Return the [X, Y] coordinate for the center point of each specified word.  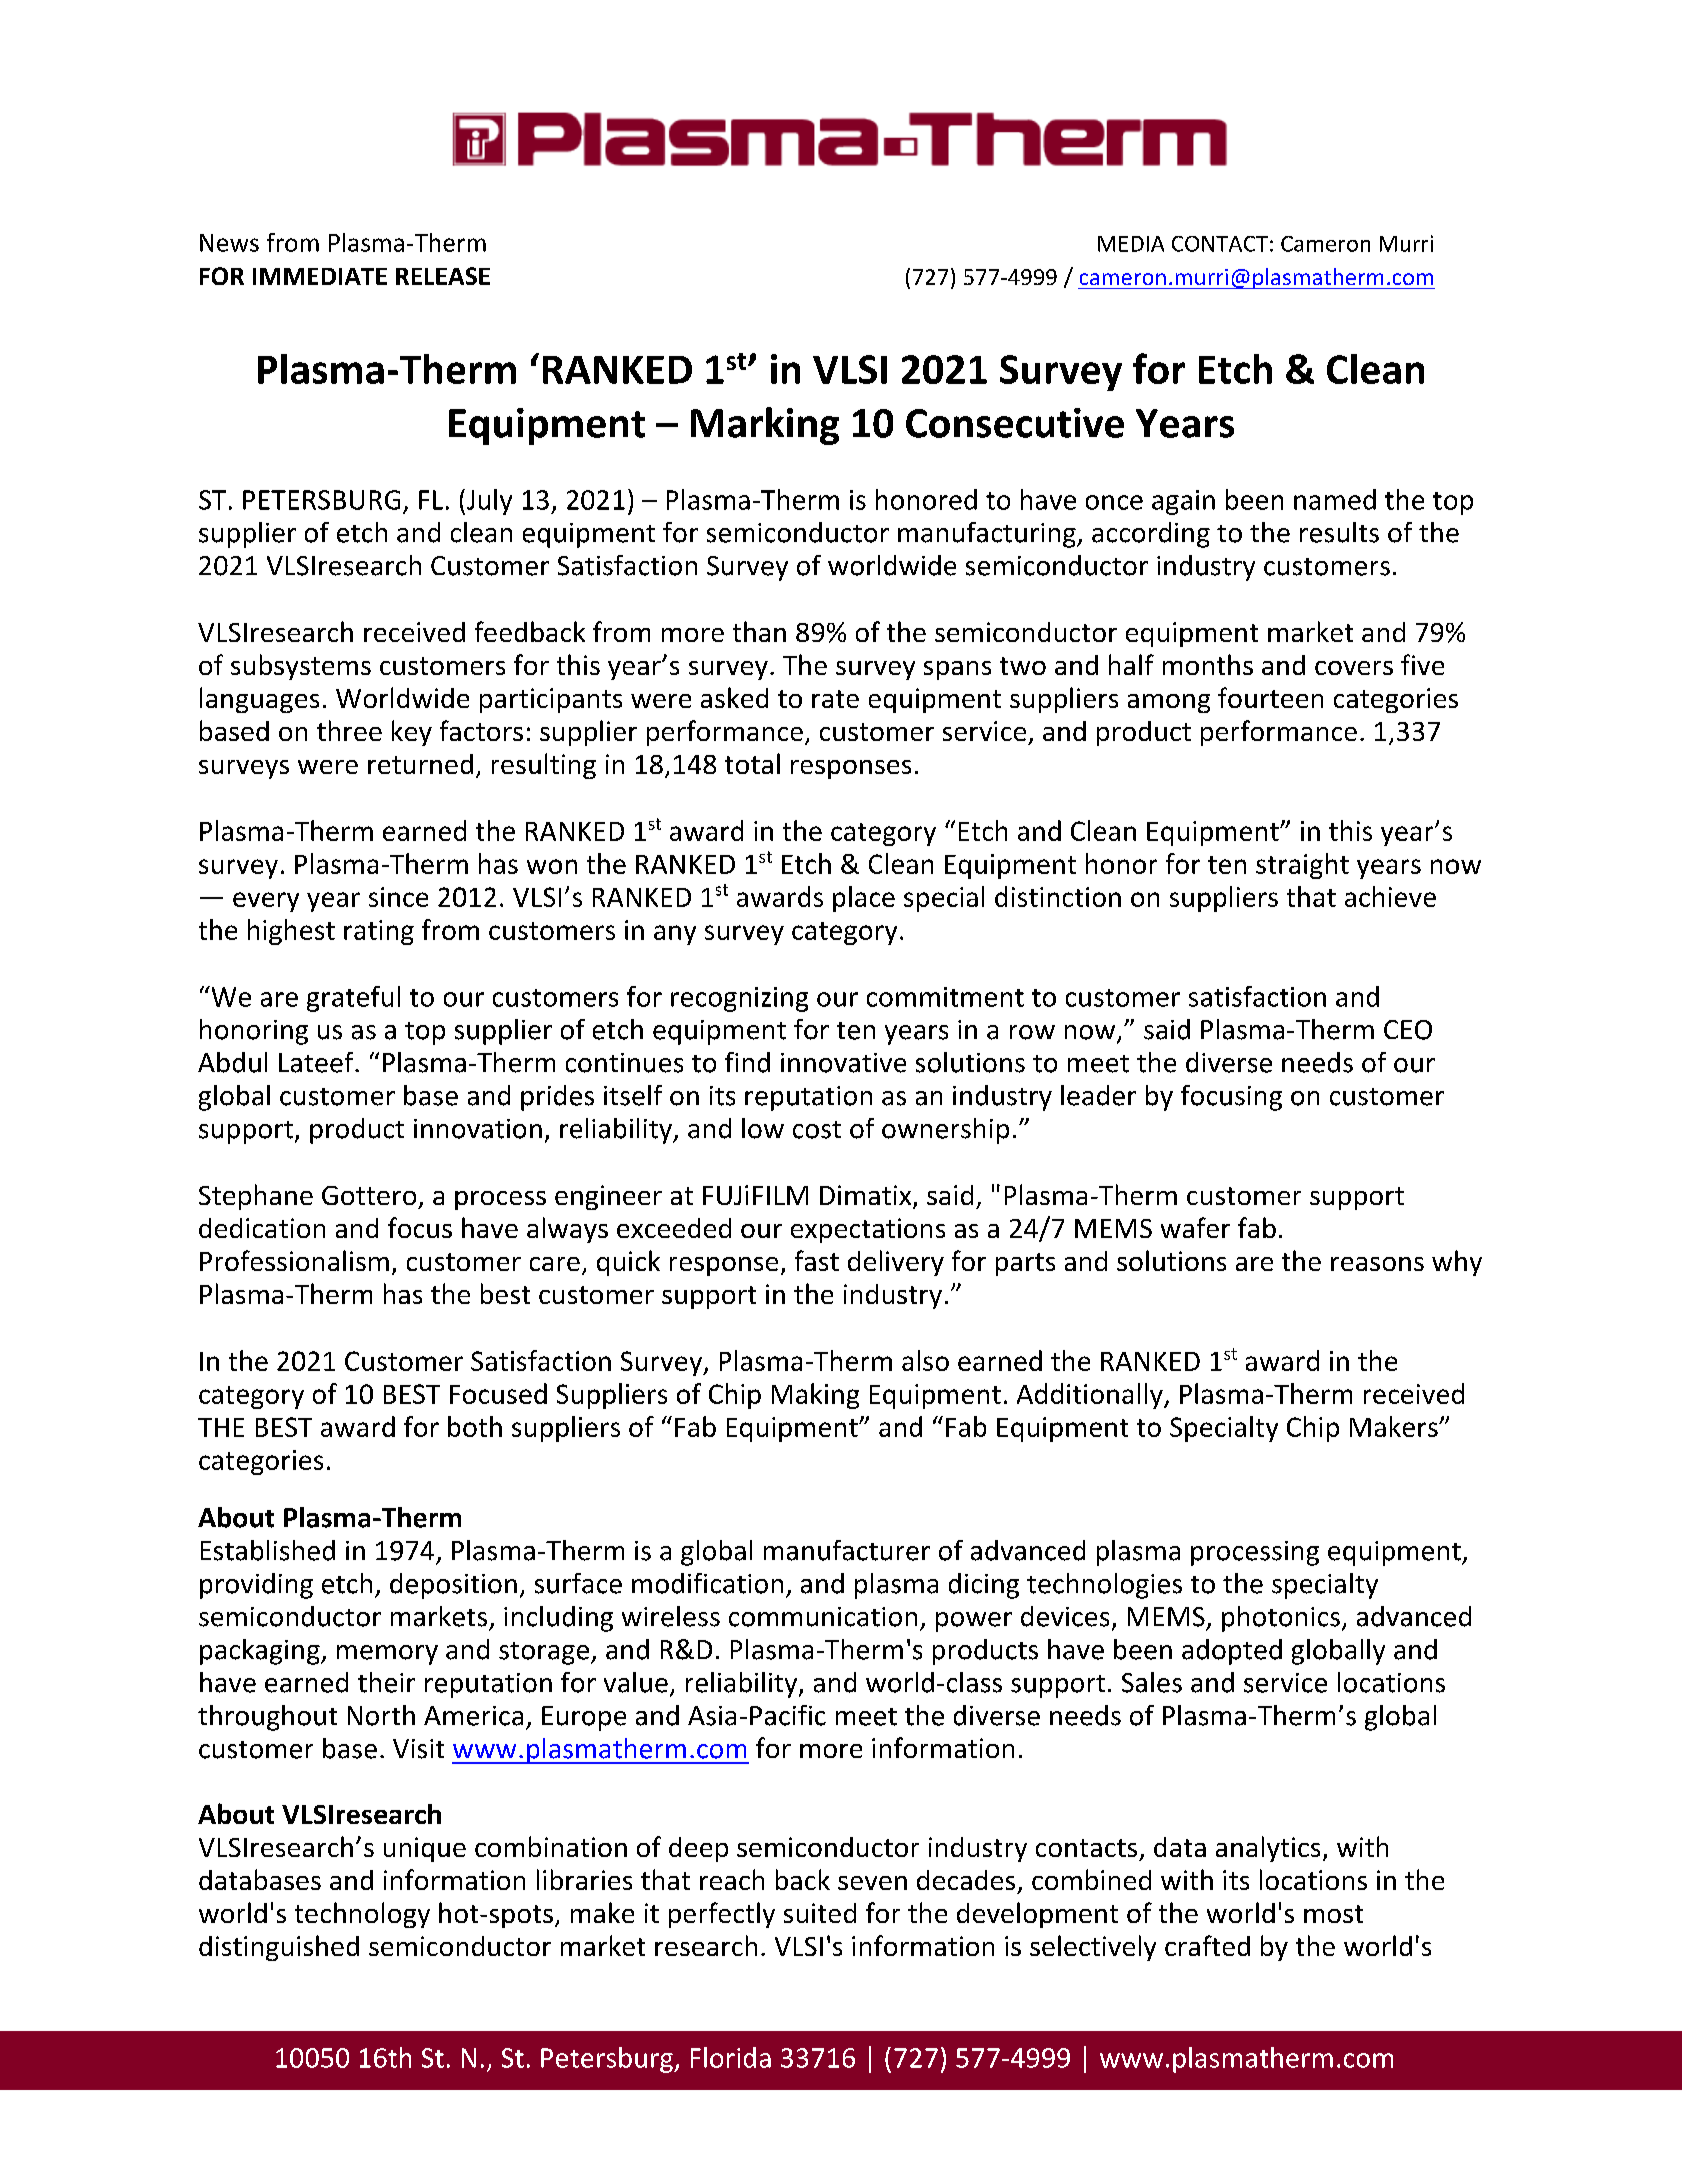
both [475, 1426]
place [864, 899]
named [1335, 499]
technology [362, 1915]
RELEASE [443, 276]
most [1333, 1914]
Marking [765, 426]
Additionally [1091, 1396]
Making [815, 1396]
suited [820, 1913]
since [398, 897]
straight [1302, 866]
